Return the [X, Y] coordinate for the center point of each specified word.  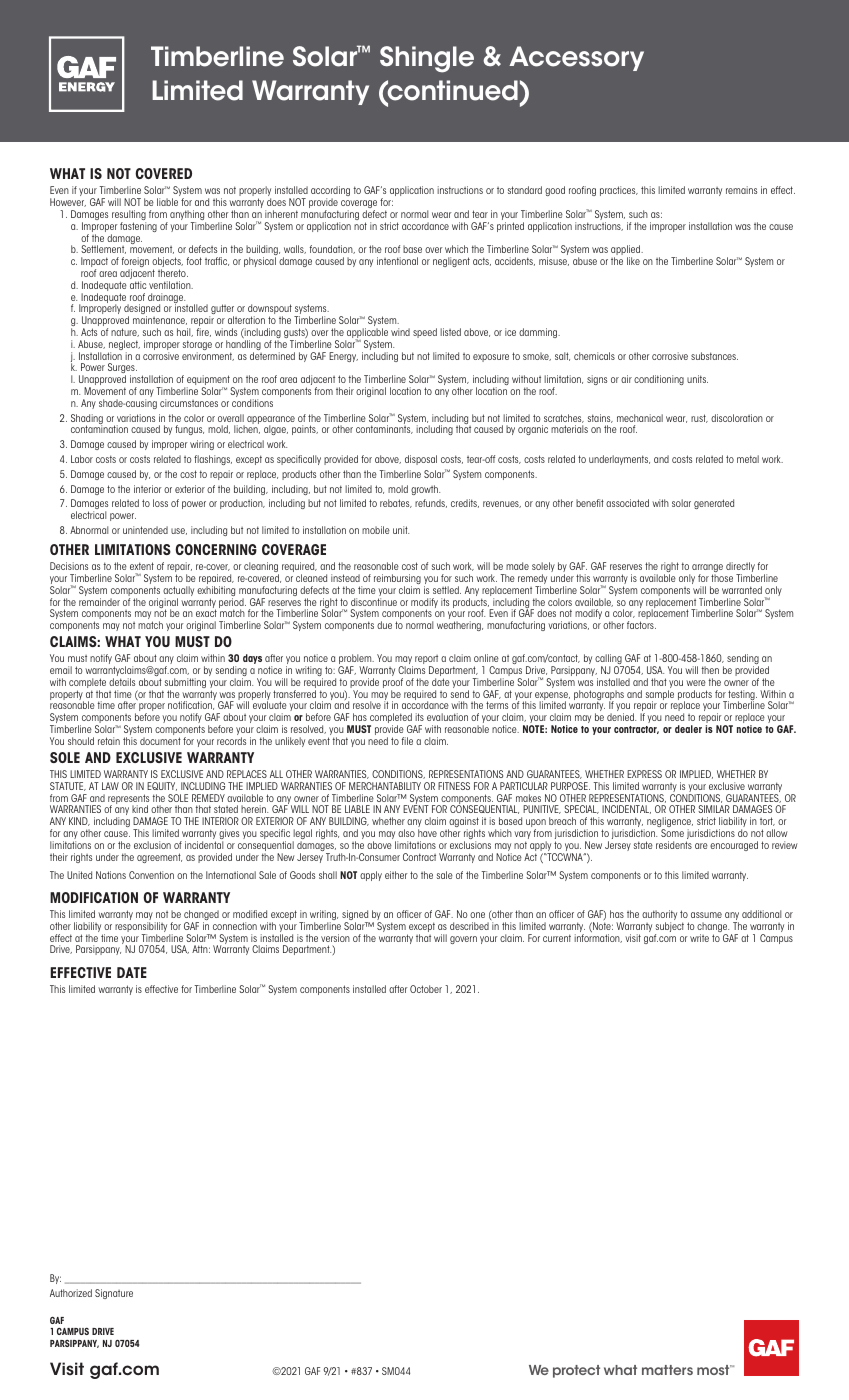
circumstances [189, 403]
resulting [129, 216]
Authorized [71, 1293]
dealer [688, 729]
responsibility [141, 928]
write [699, 938]
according [330, 192]
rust [699, 418]
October [426, 989]
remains [741, 190]
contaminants [384, 429]
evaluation [447, 717]
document [160, 741]
